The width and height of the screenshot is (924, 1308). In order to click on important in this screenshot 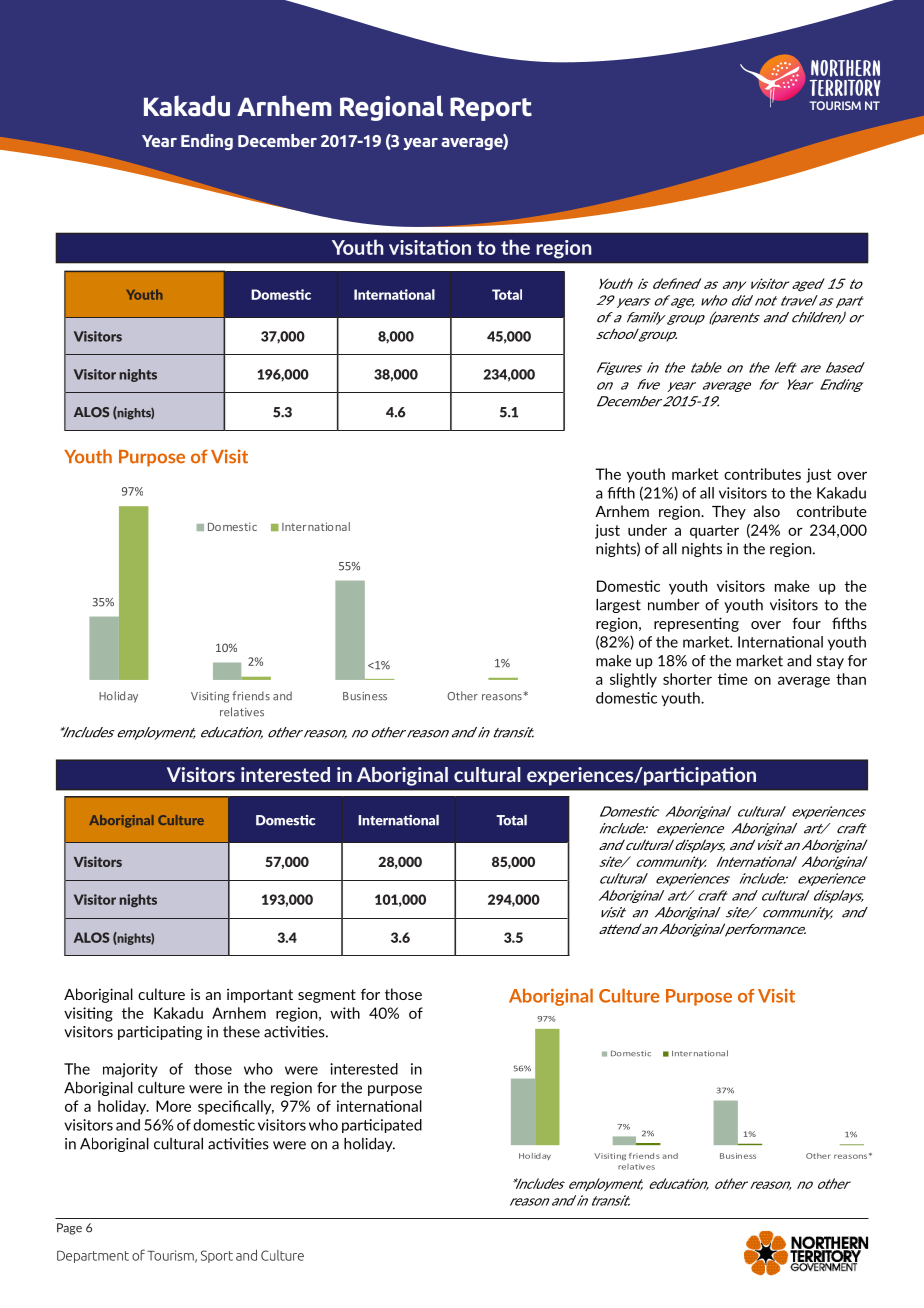, I will do `click(260, 996)`.
